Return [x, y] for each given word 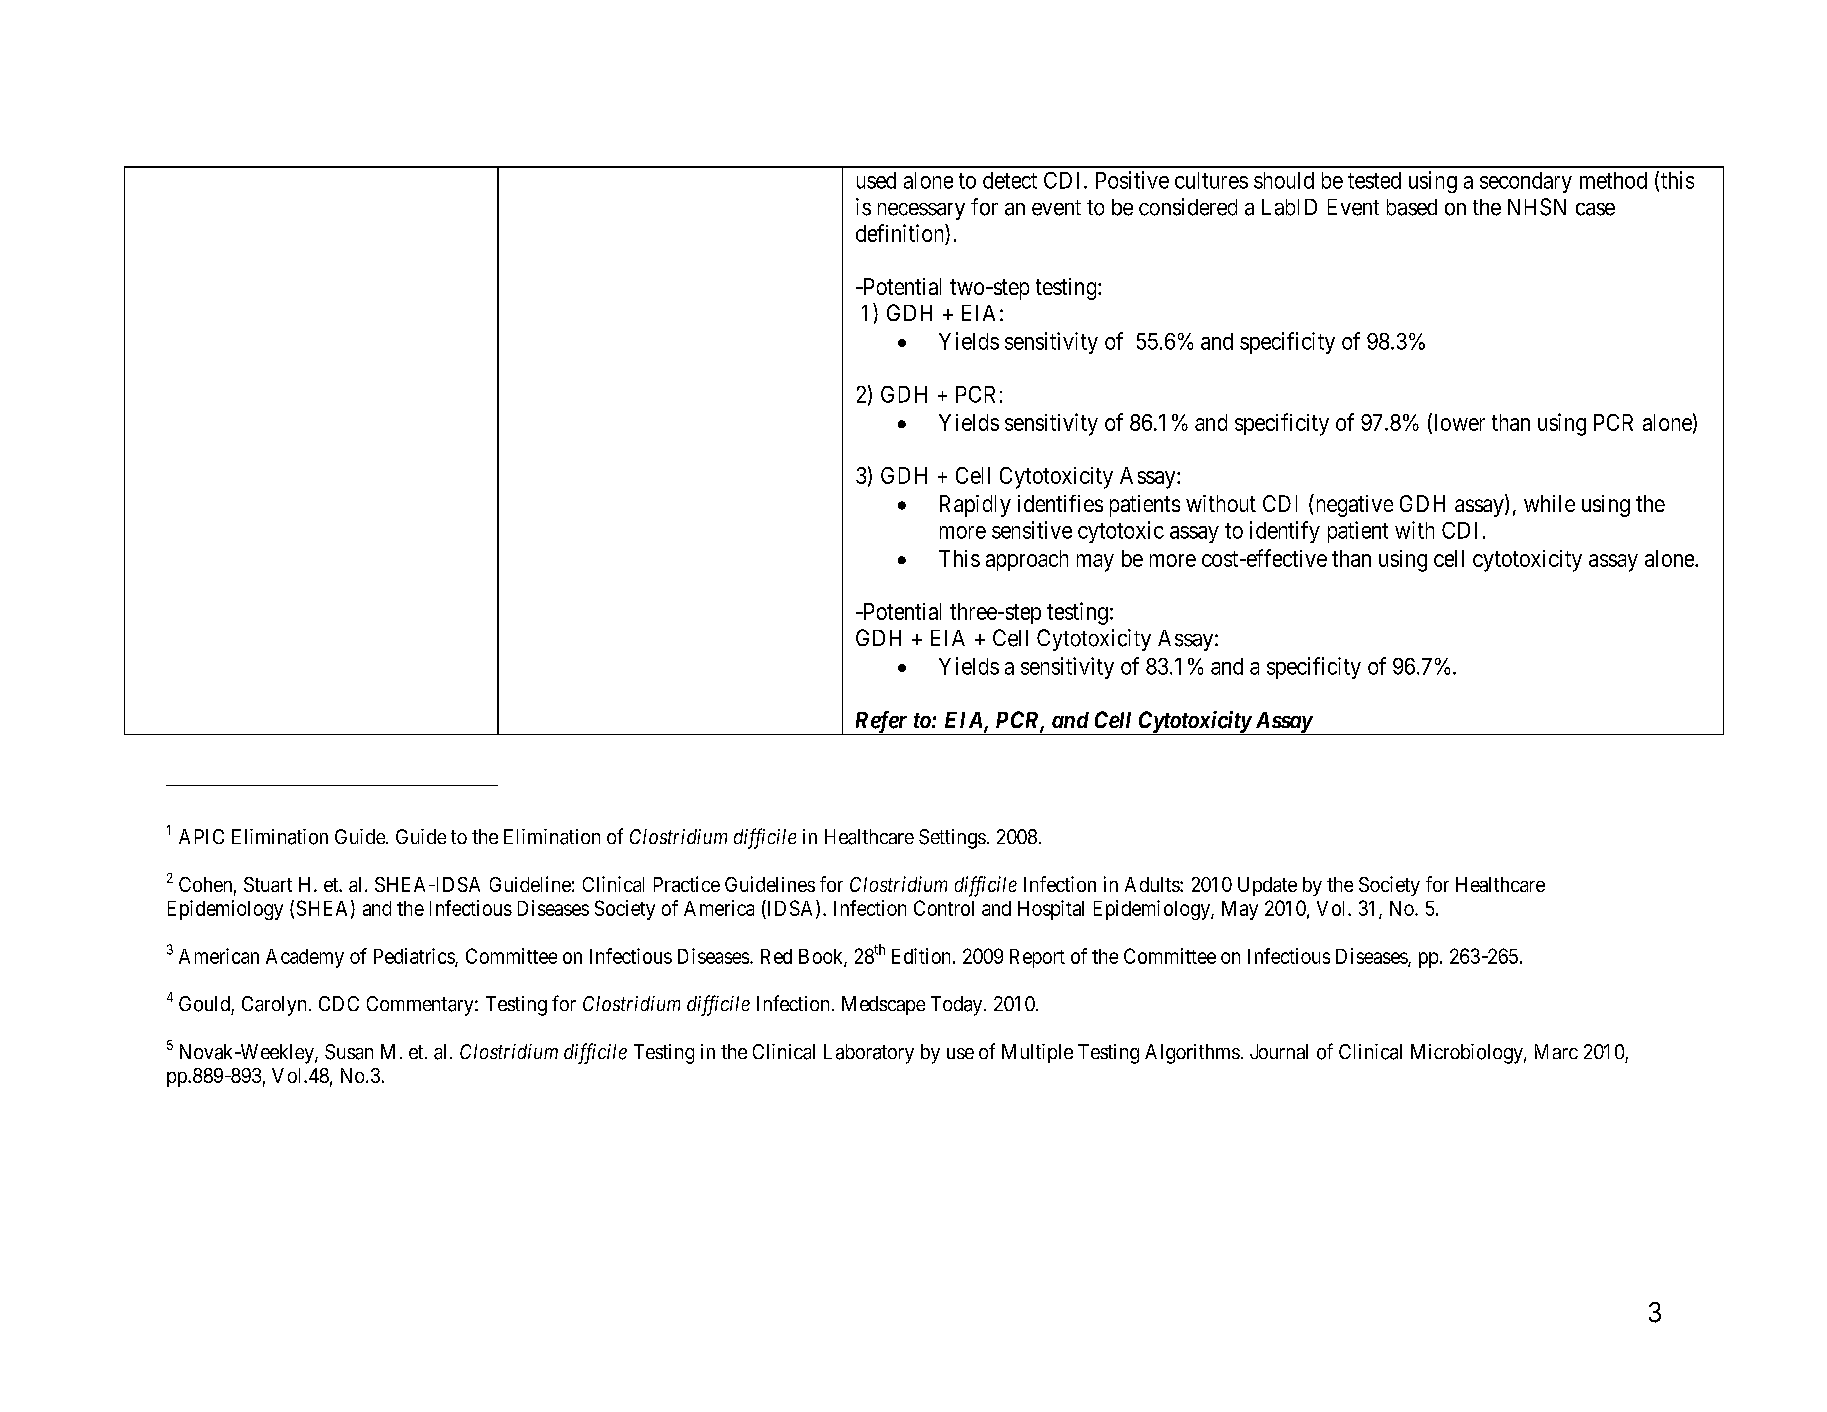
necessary [921, 211]
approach [1027, 560]
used [876, 180]
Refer [881, 723]
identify [1285, 532]
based [1412, 207]
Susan [349, 1052]
